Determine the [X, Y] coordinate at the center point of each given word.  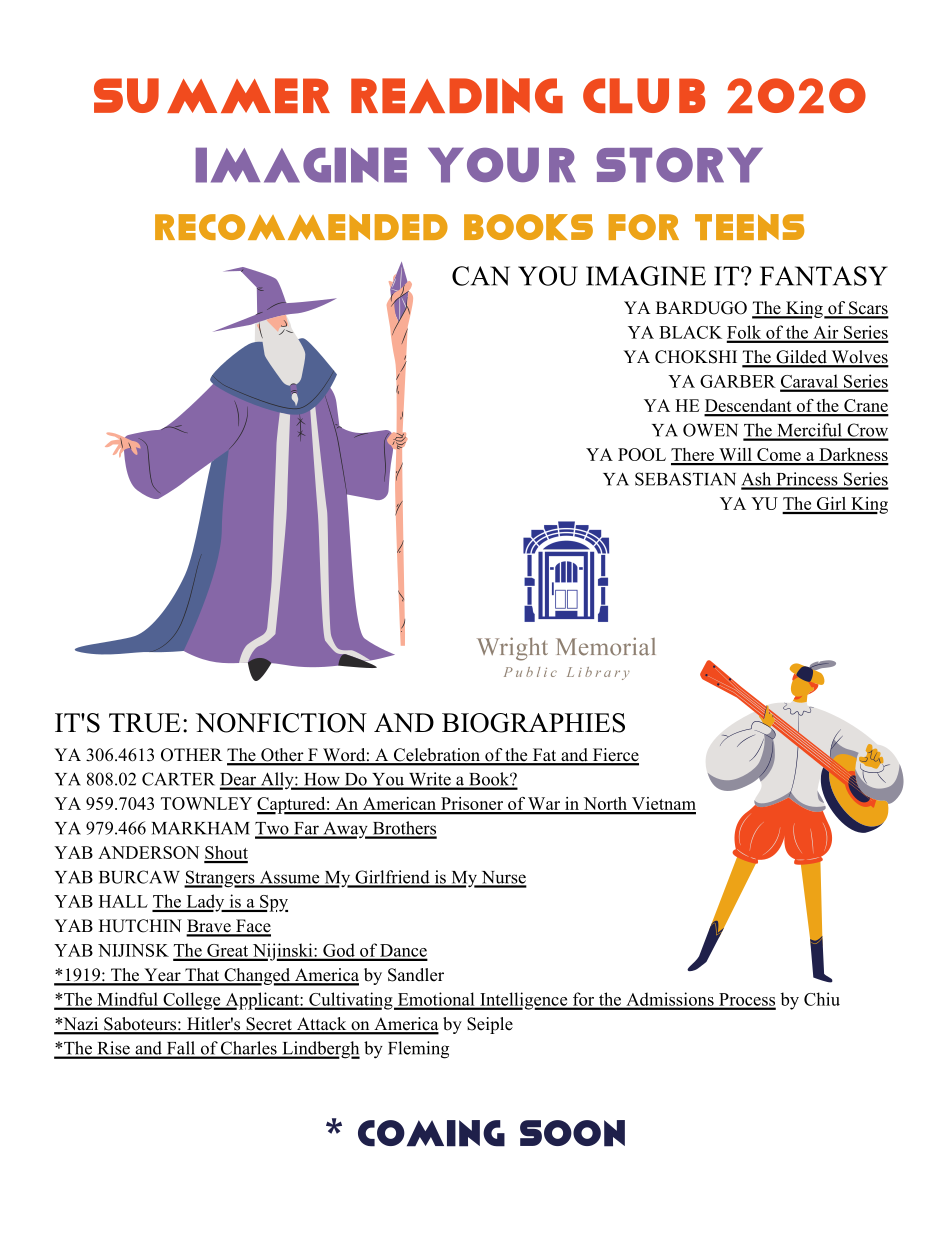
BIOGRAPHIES [533, 723]
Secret [269, 1025]
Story [680, 165]
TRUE [145, 723]
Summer [212, 95]
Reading [457, 95]
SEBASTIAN [685, 479]
